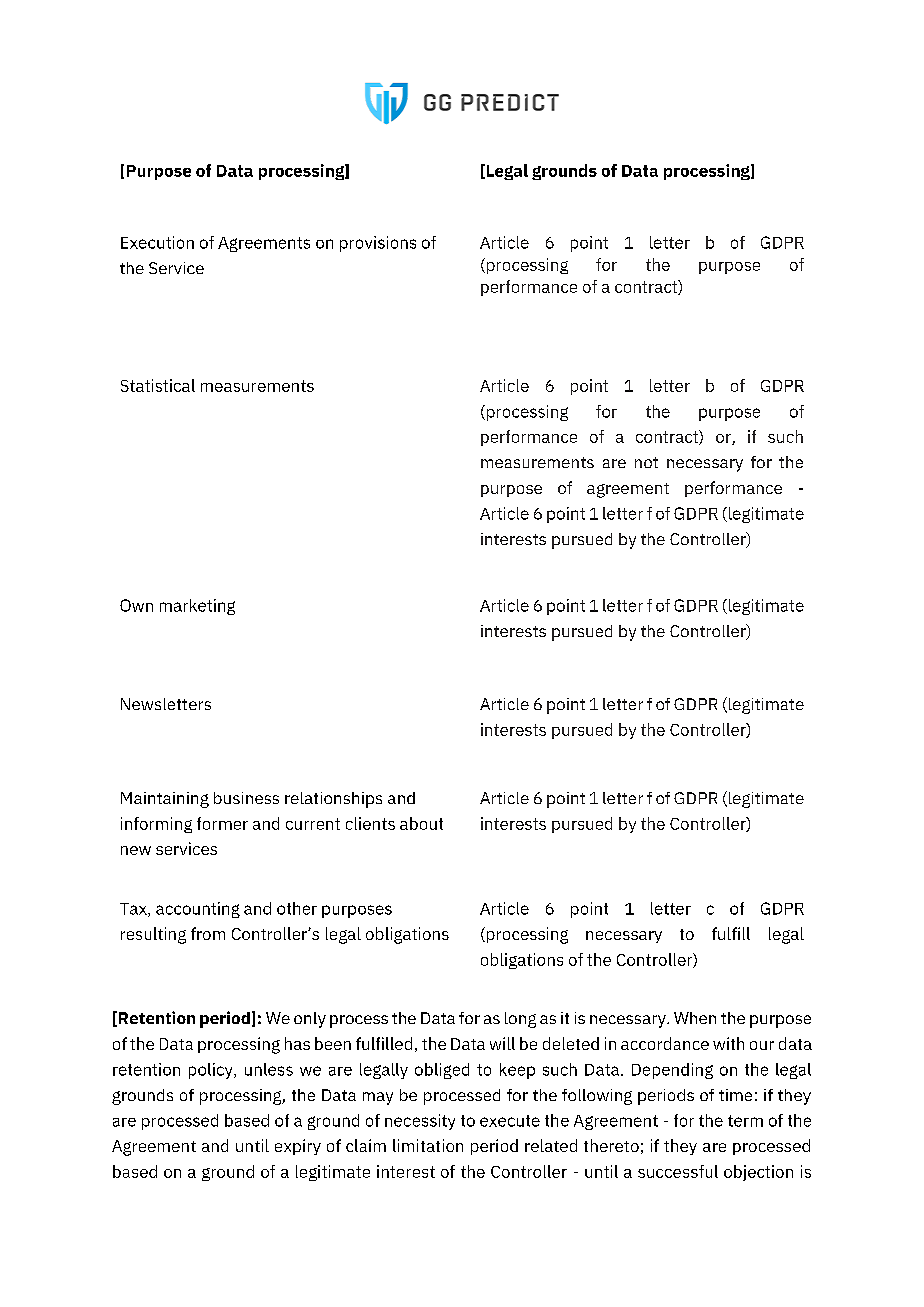 The width and height of the screenshot is (924, 1307). What do you see at coordinates (222, 823) in the screenshot?
I see `former` at bounding box center [222, 823].
